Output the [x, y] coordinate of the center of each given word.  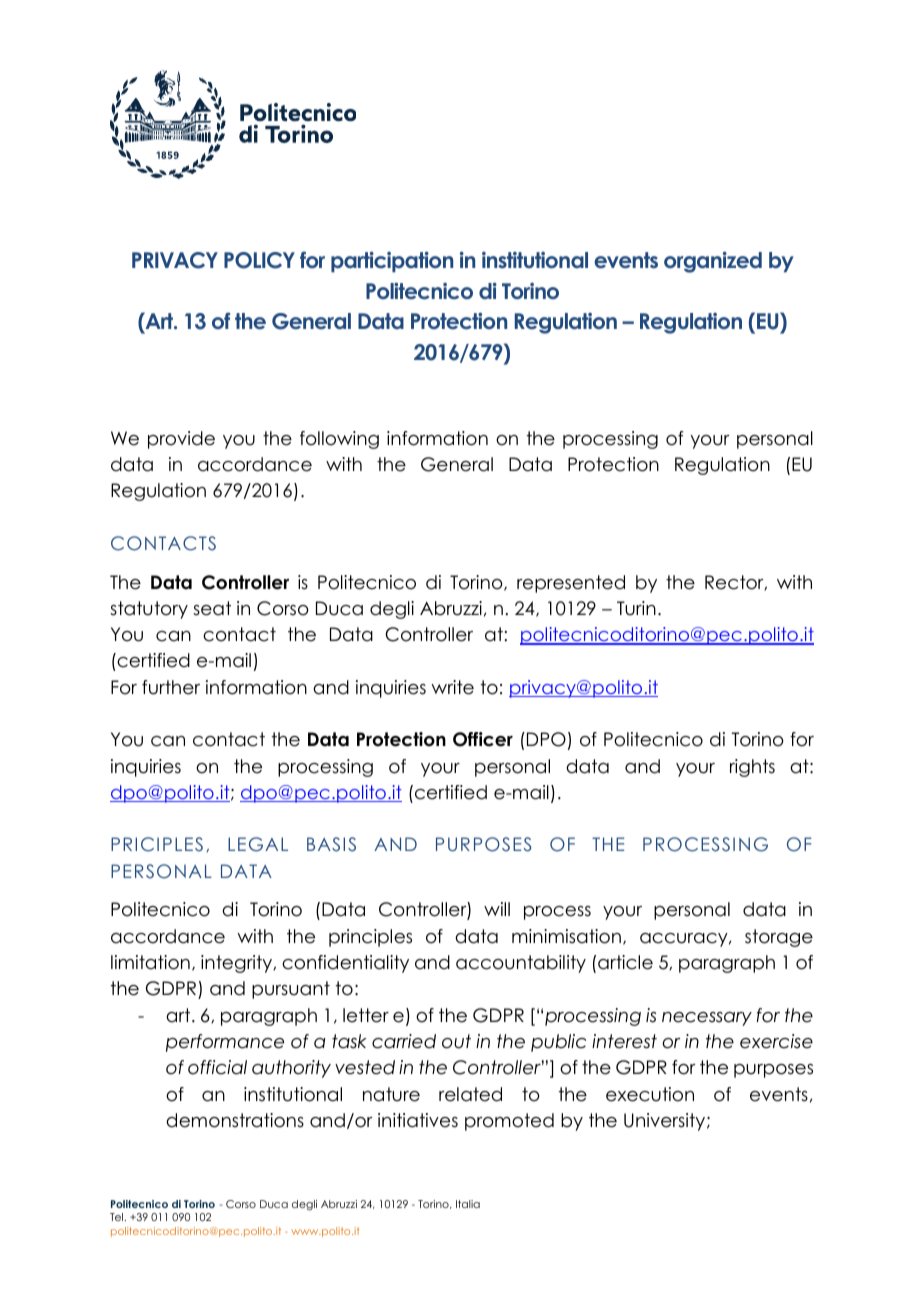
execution [650, 1094]
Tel [118, 1217]
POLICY [259, 260]
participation [392, 261]
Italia [468, 1204]
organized [713, 262]
